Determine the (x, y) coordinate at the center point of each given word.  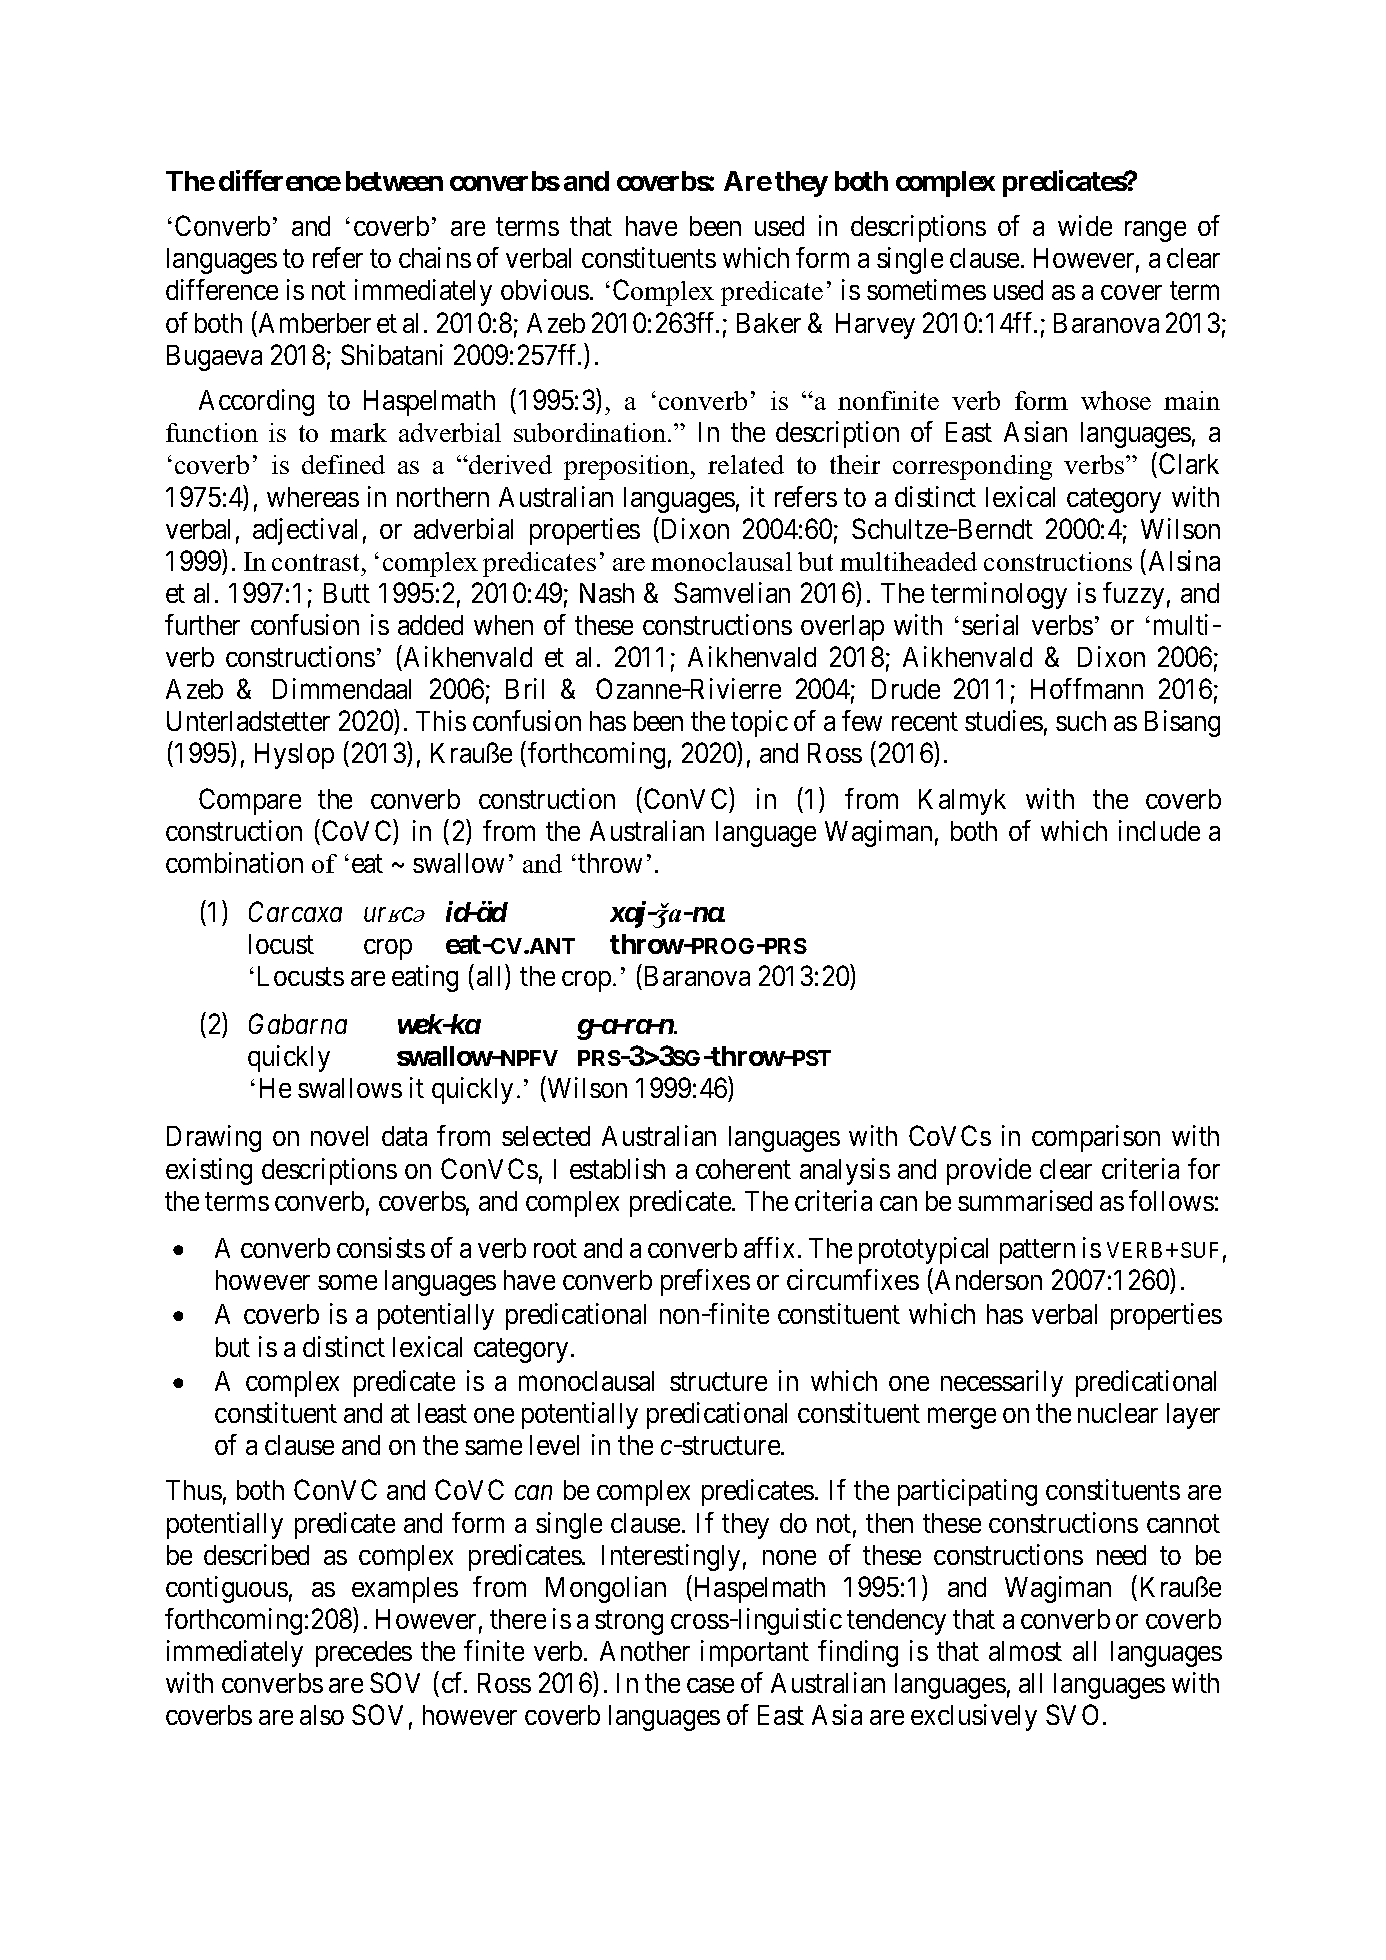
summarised (1025, 1200)
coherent (743, 1169)
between (394, 181)
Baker (769, 323)
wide (1085, 225)
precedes (364, 1654)
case (710, 1685)
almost (1025, 1651)
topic (759, 723)
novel (339, 1136)
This (441, 720)
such (1081, 721)
